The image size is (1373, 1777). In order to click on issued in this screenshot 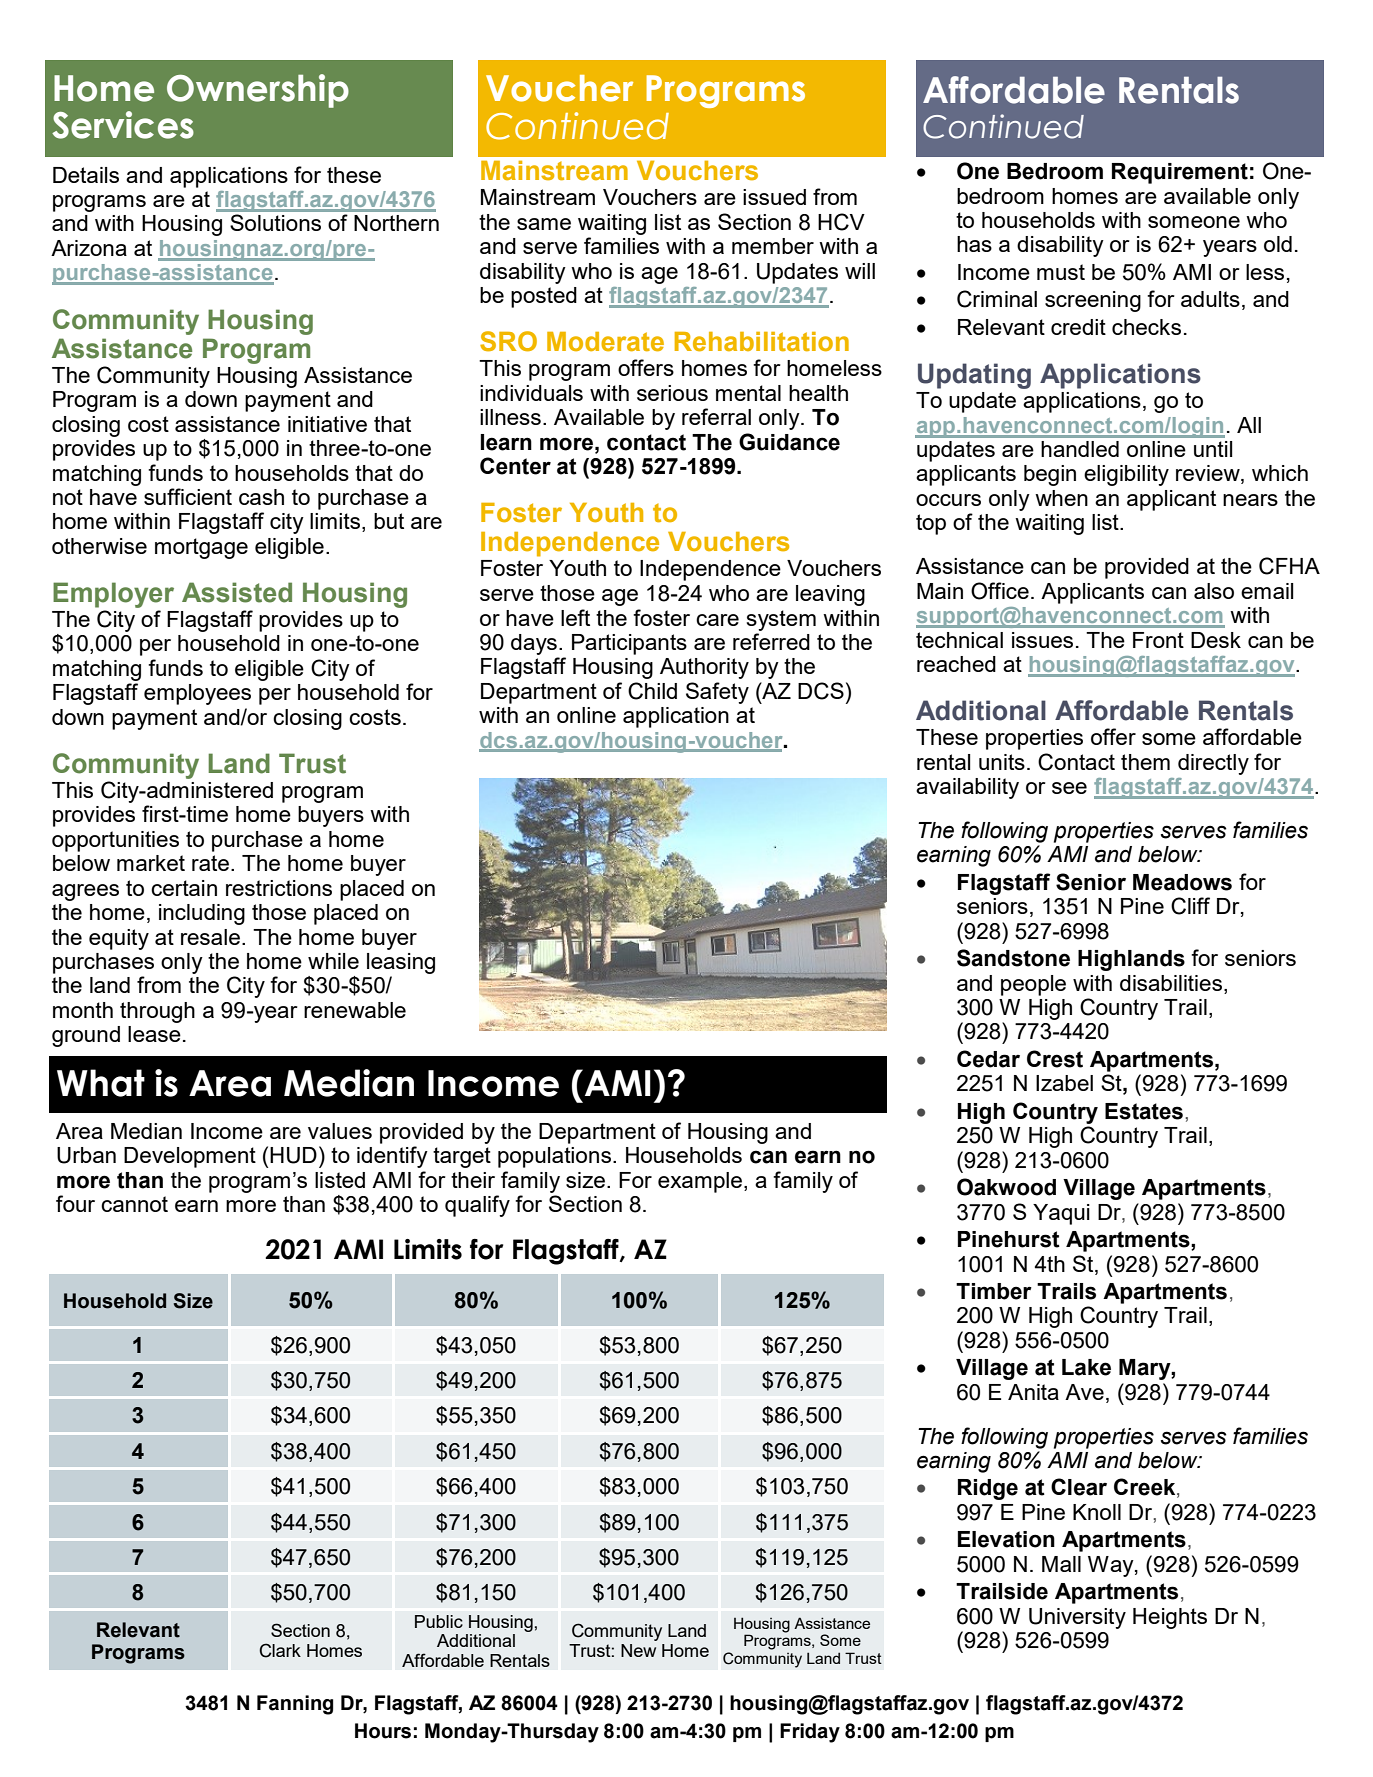, I will do `click(774, 197)`.
